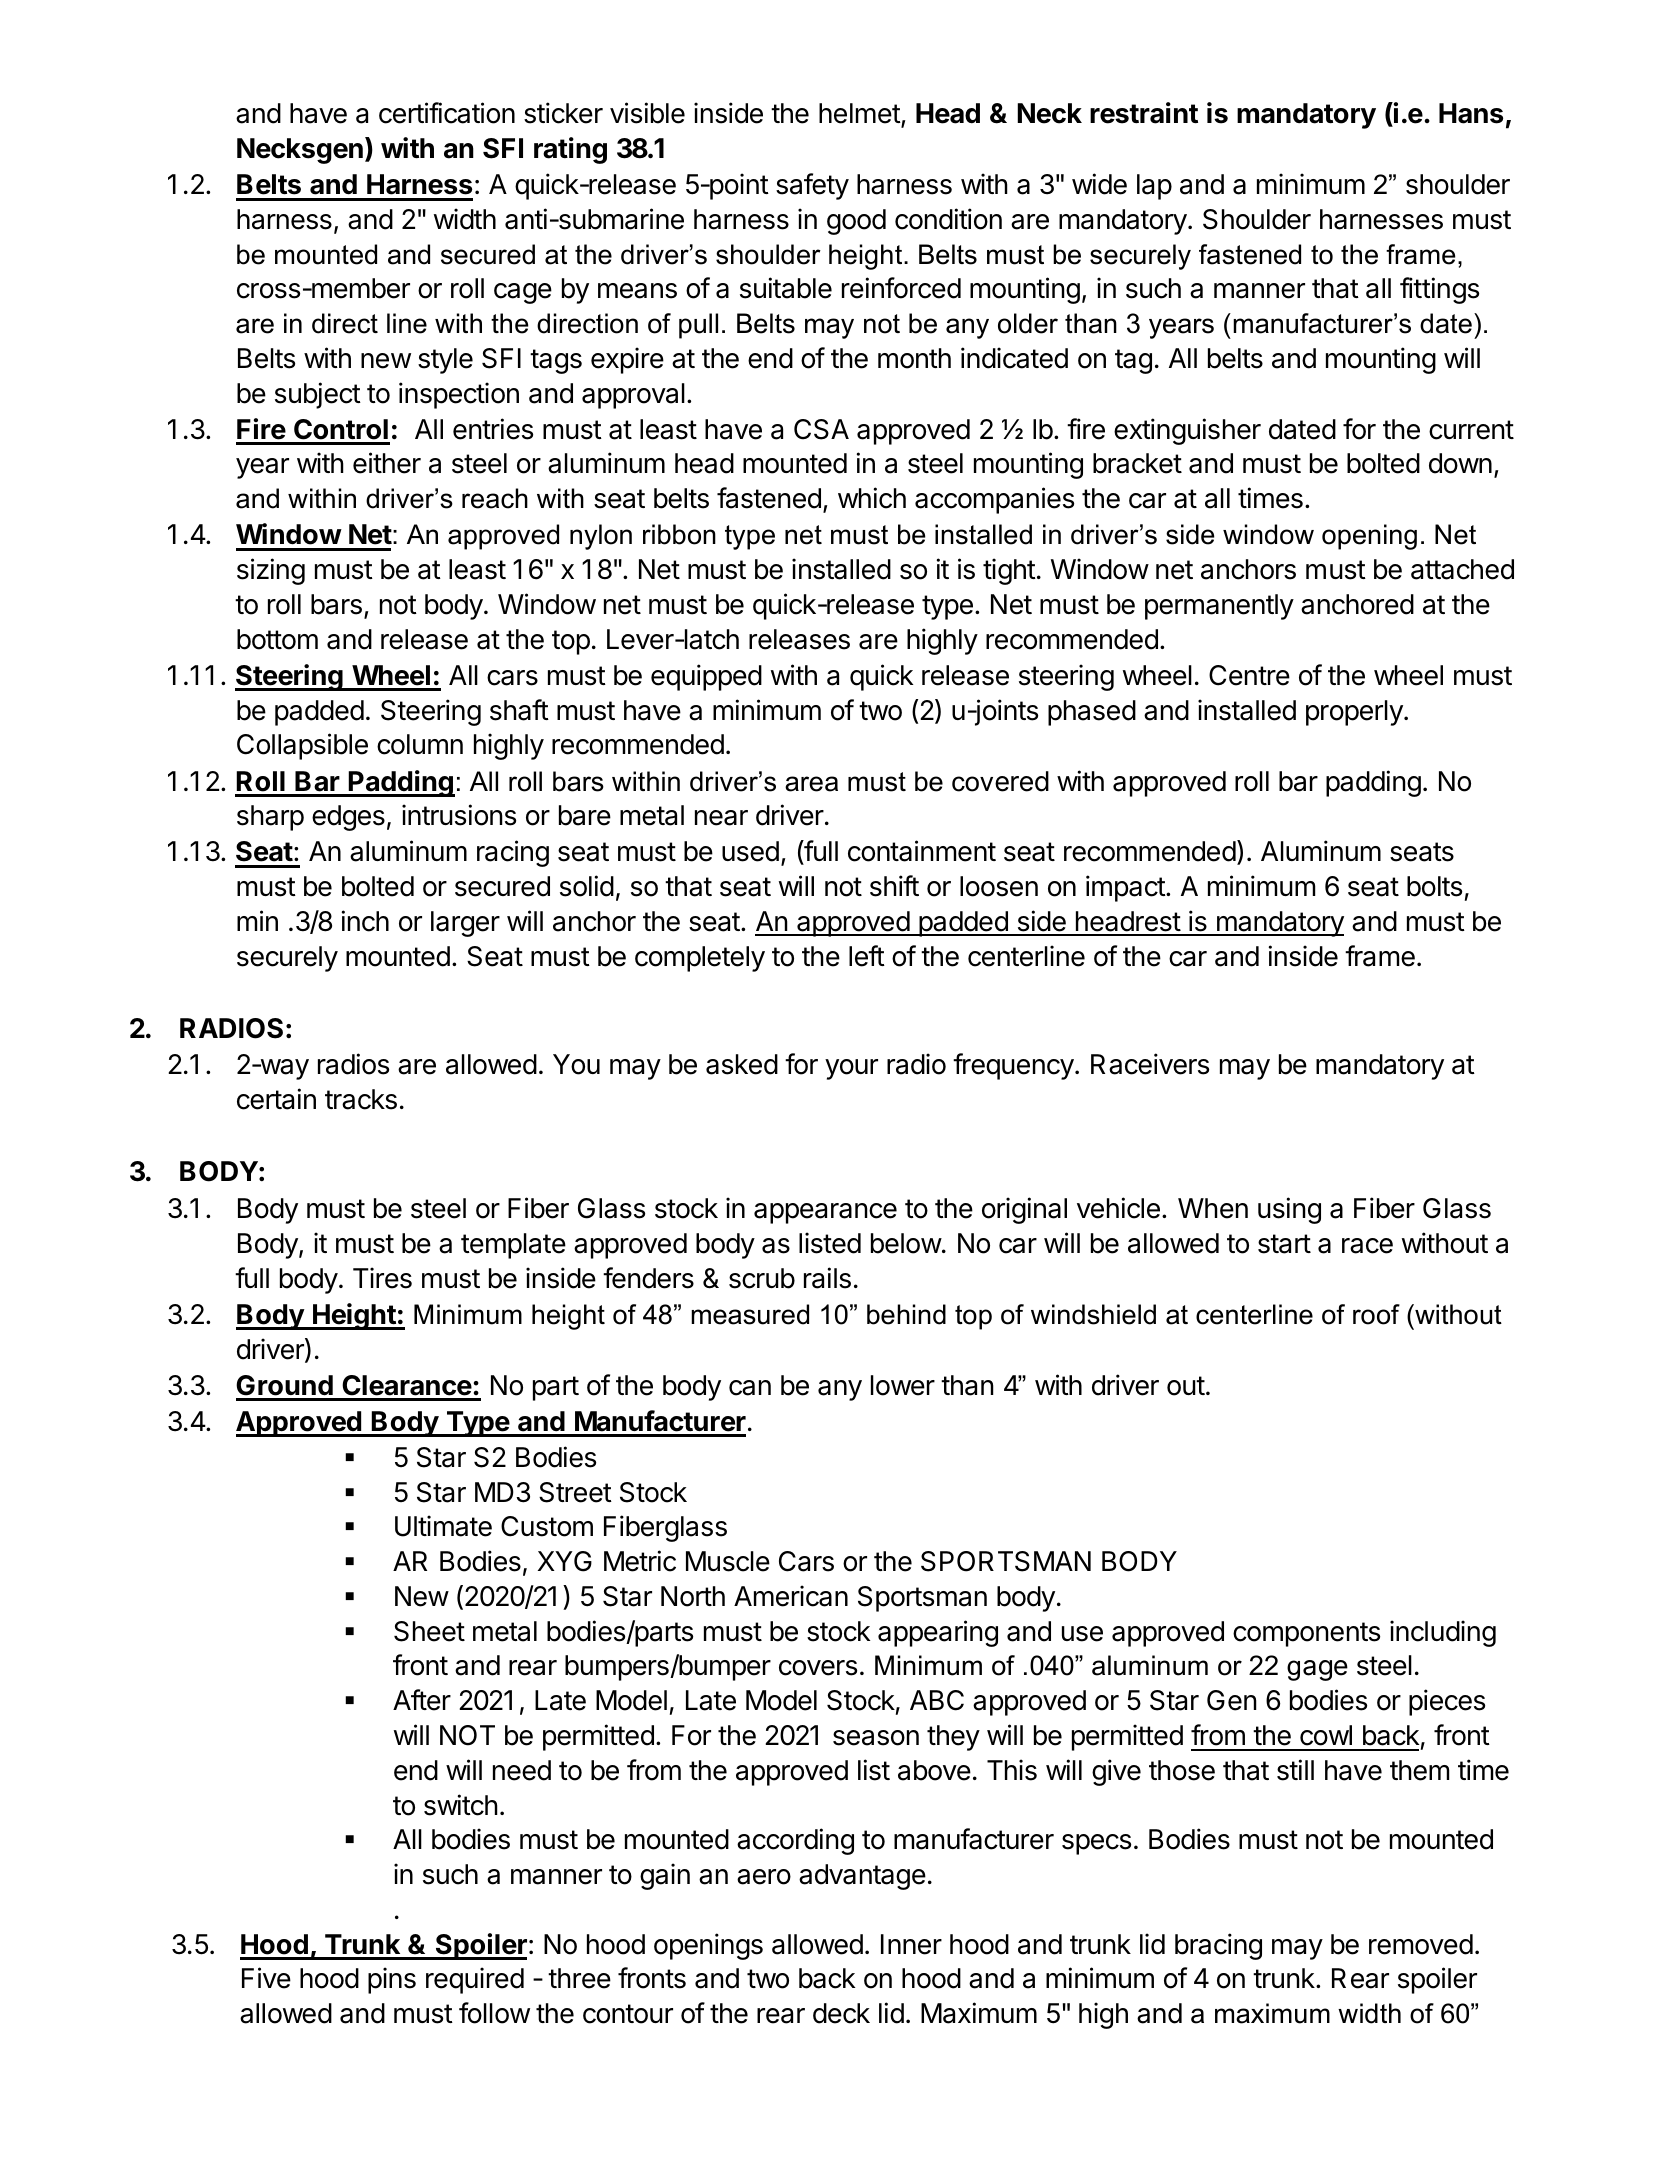 The height and width of the screenshot is (2160, 1669). What do you see at coordinates (361, 1099) in the screenshot?
I see `tracks` at bounding box center [361, 1099].
